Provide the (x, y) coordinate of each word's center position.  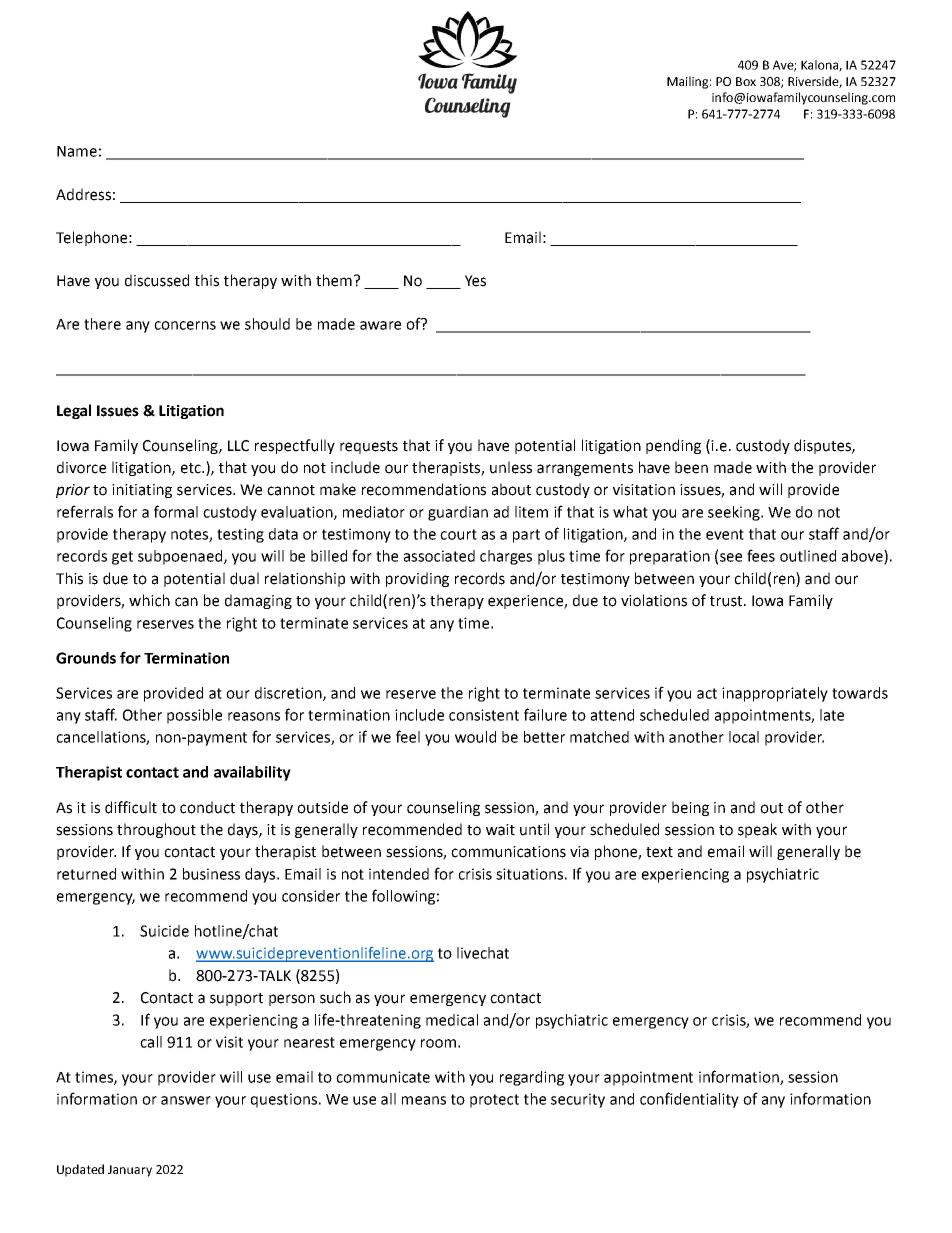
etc (192, 468)
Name (77, 151)
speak (757, 830)
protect (494, 1101)
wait (500, 830)
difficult (131, 807)
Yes (475, 281)
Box (746, 81)
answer (186, 1100)
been (691, 467)
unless (511, 467)
